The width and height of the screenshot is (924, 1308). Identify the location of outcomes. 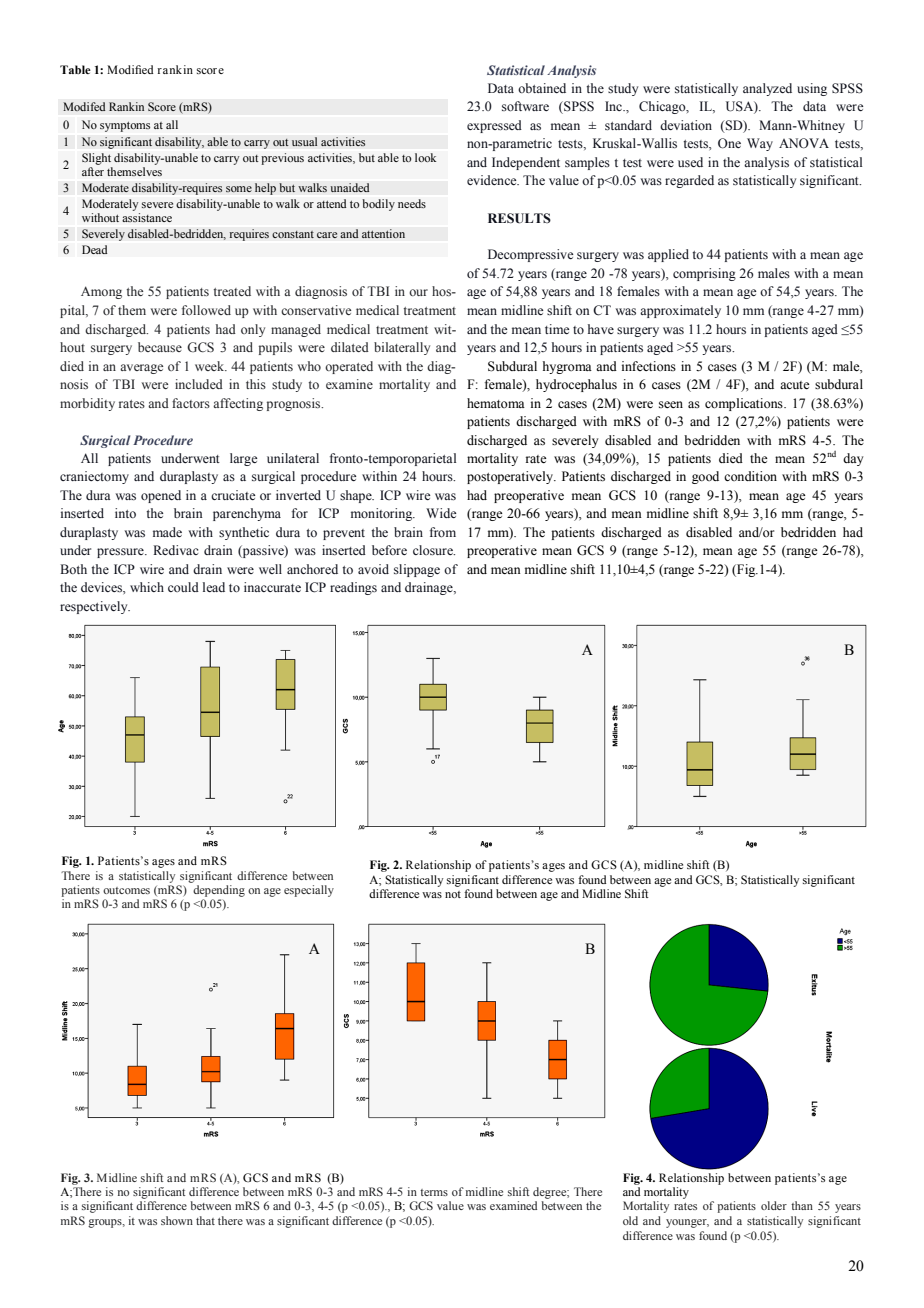
(126, 890).
